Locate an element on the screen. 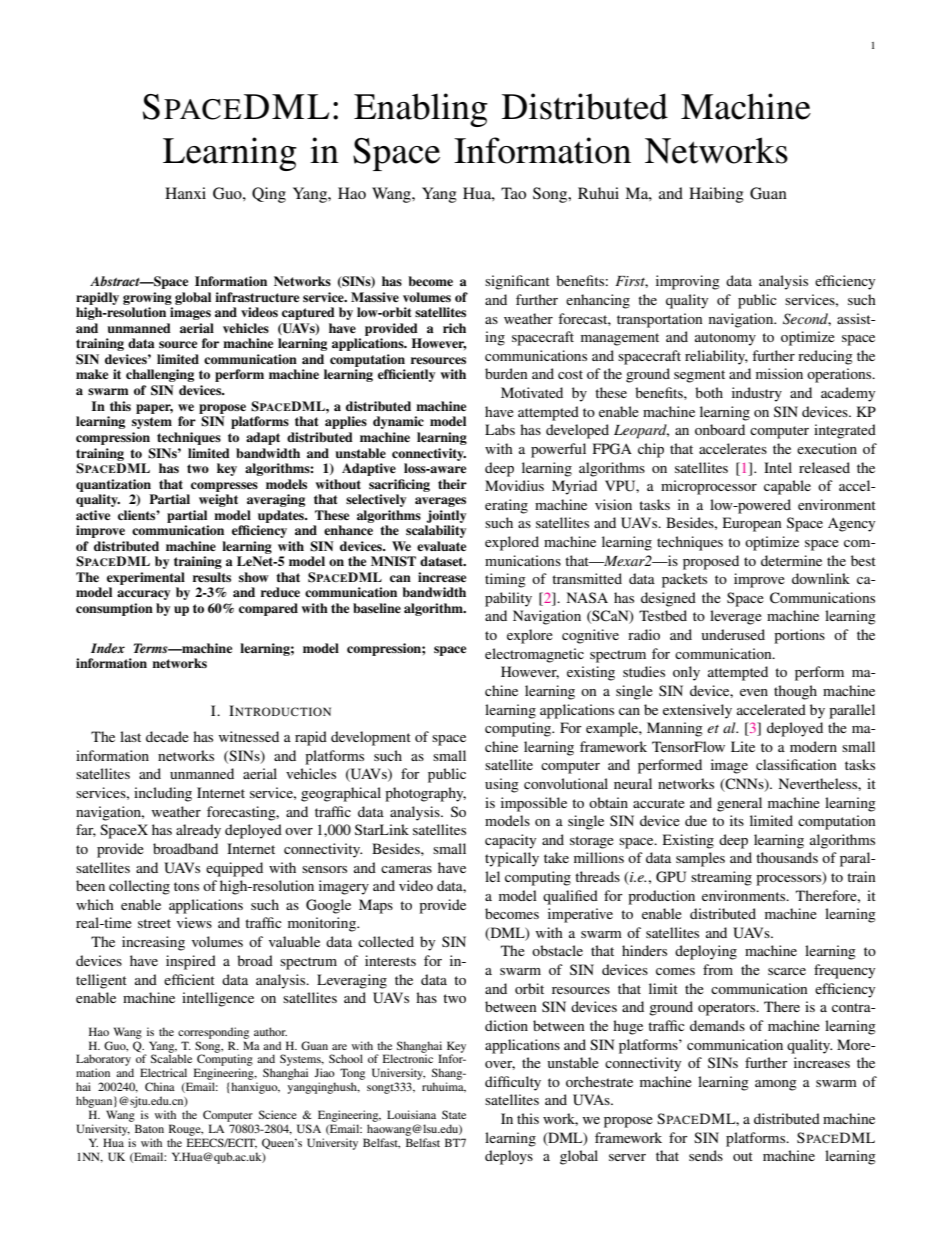 The image size is (952, 1233). Enabling is located at coordinates (421, 110).
